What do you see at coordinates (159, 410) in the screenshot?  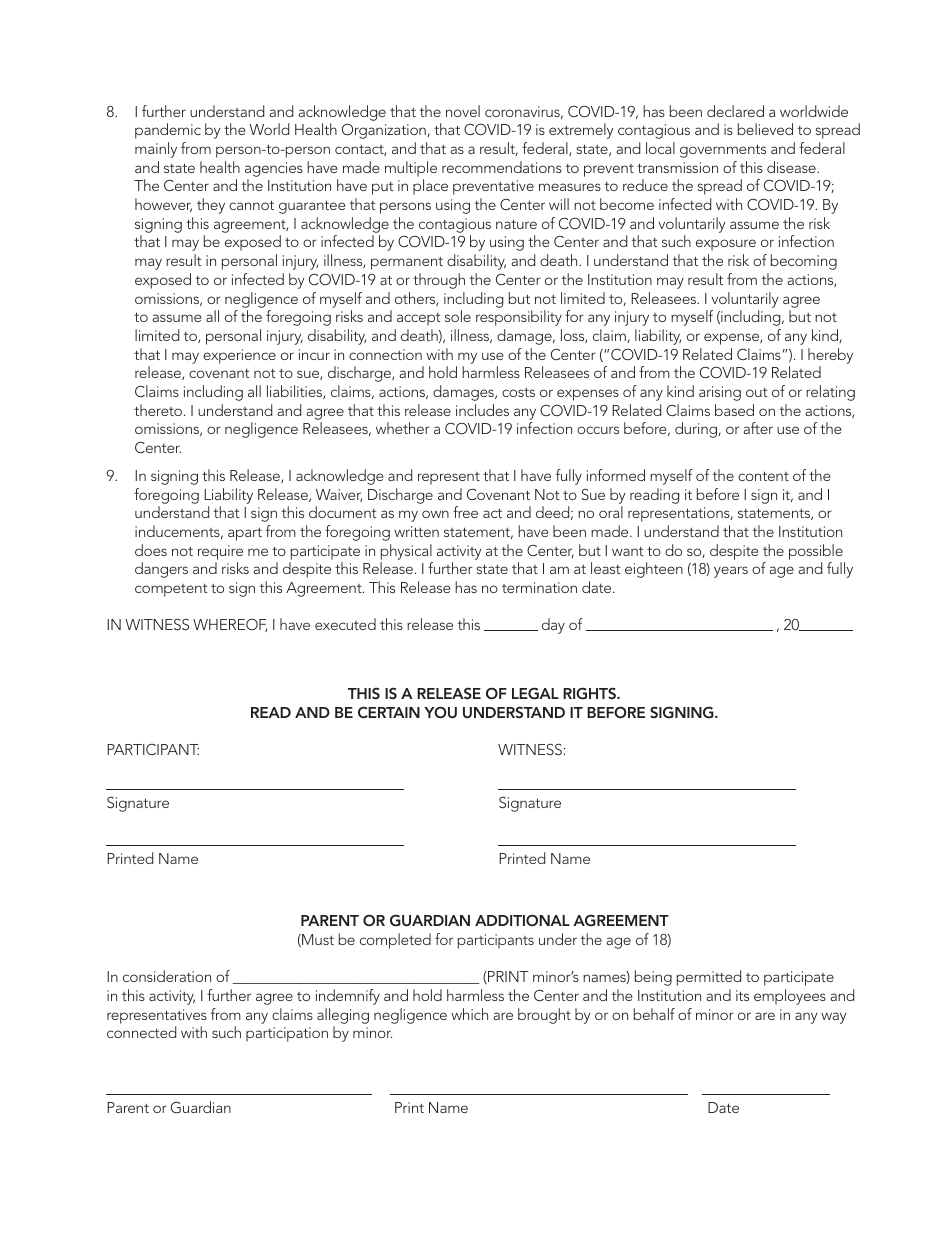 I see `thereto` at bounding box center [159, 410].
